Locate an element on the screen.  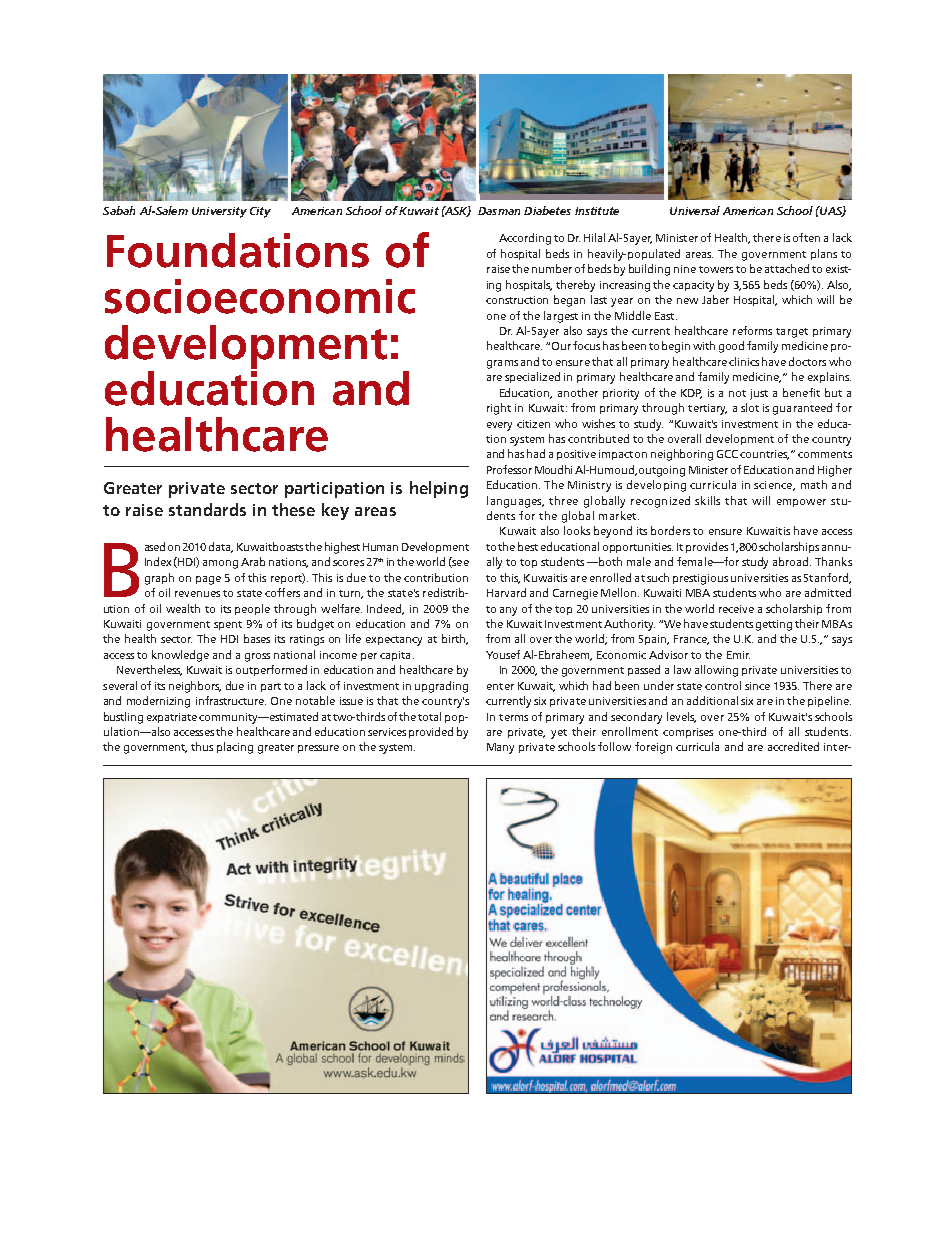
often is located at coordinates (806, 237).
